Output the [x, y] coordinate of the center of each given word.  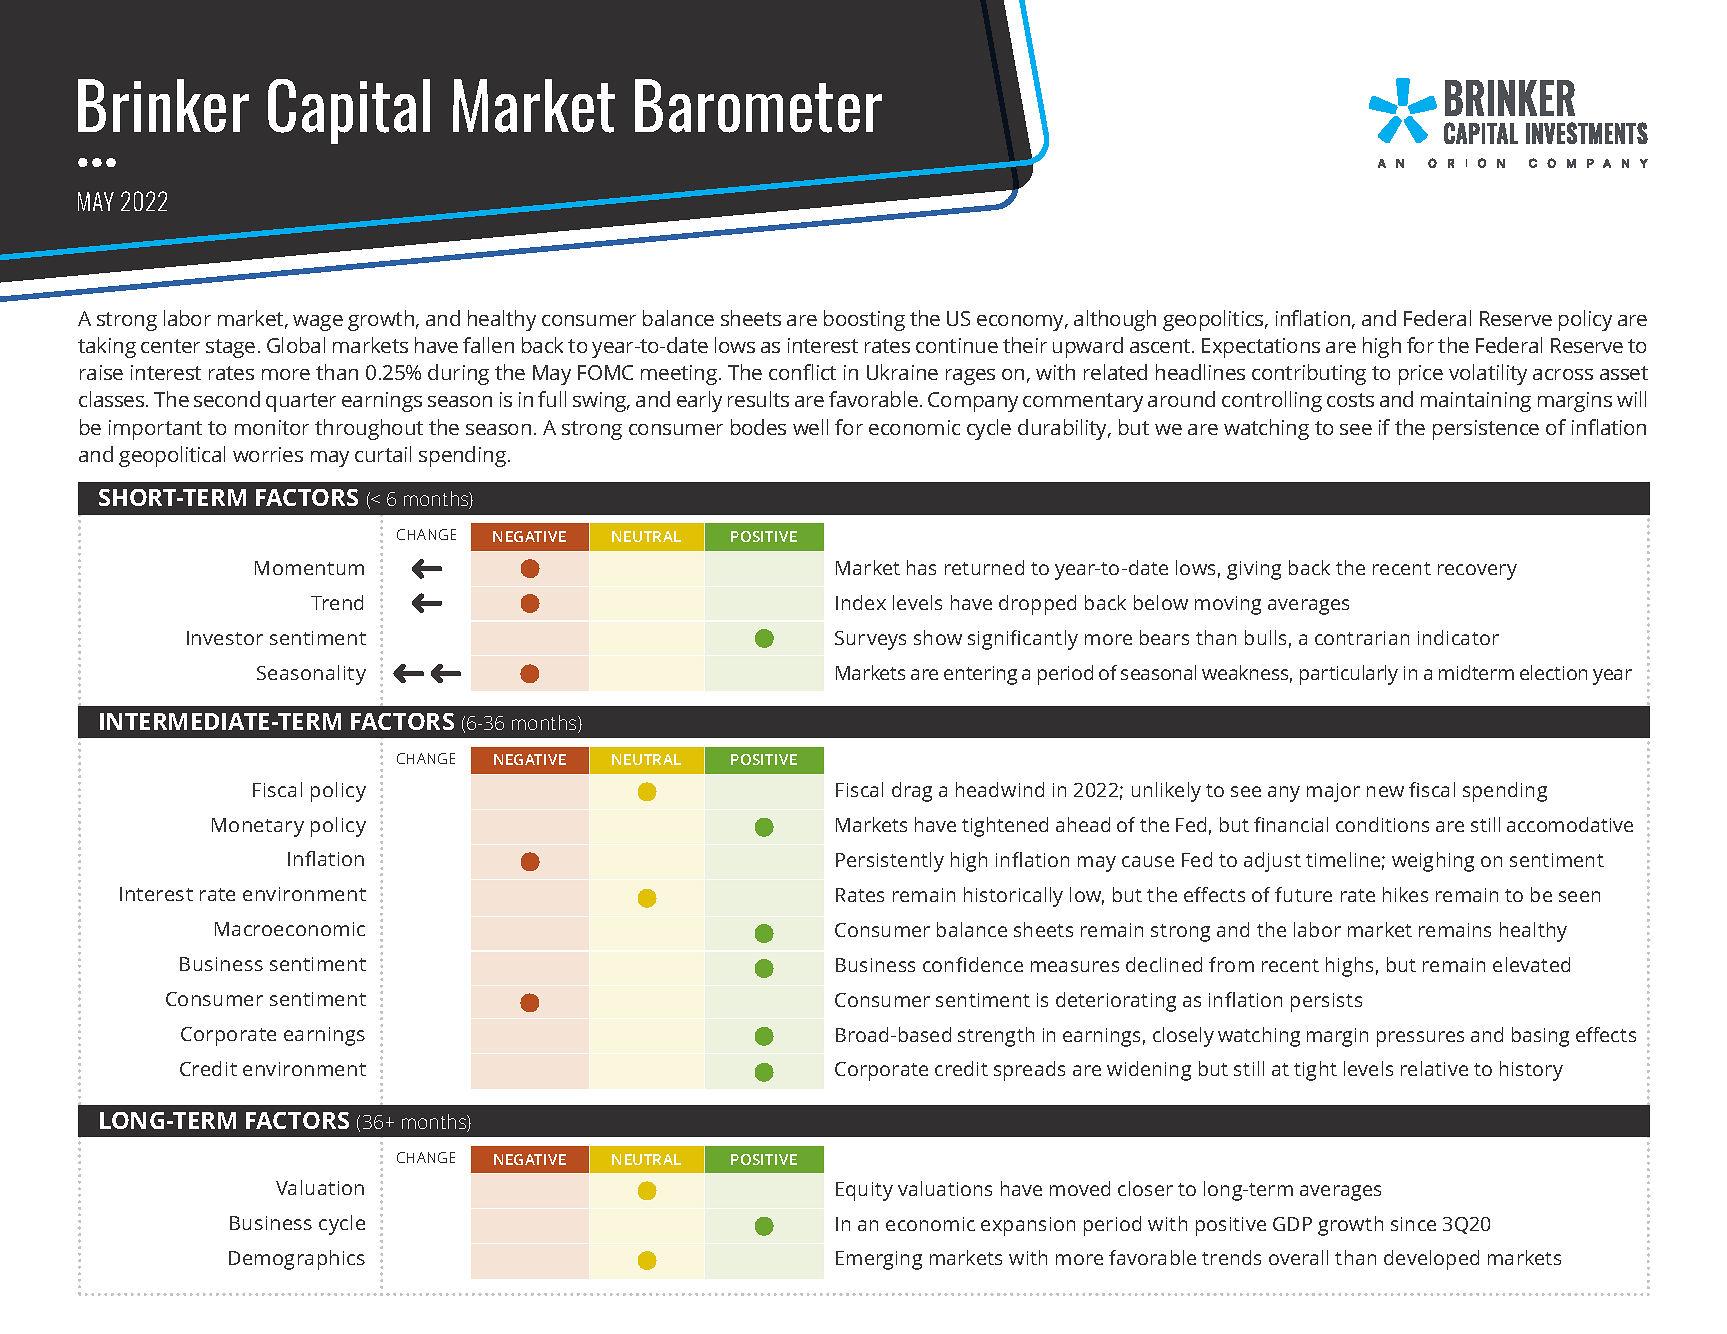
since [1413, 1224]
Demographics [297, 1260]
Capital [349, 111]
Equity [864, 1191]
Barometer [758, 106]
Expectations [1261, 348]
